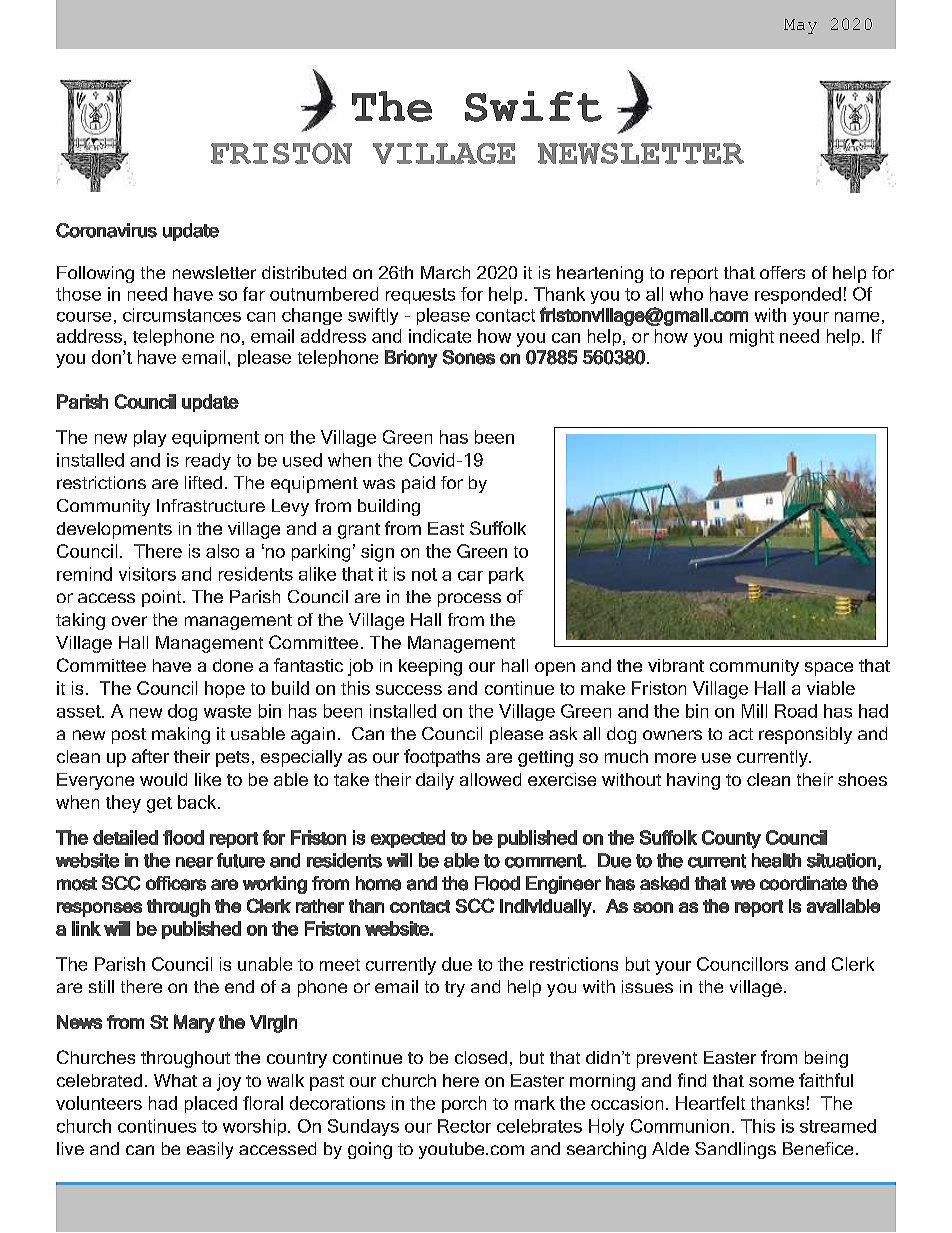  What do you see at coordinates (106, 230) in the document?
I see `Coronavirus` at bounding box center [106, 230].
